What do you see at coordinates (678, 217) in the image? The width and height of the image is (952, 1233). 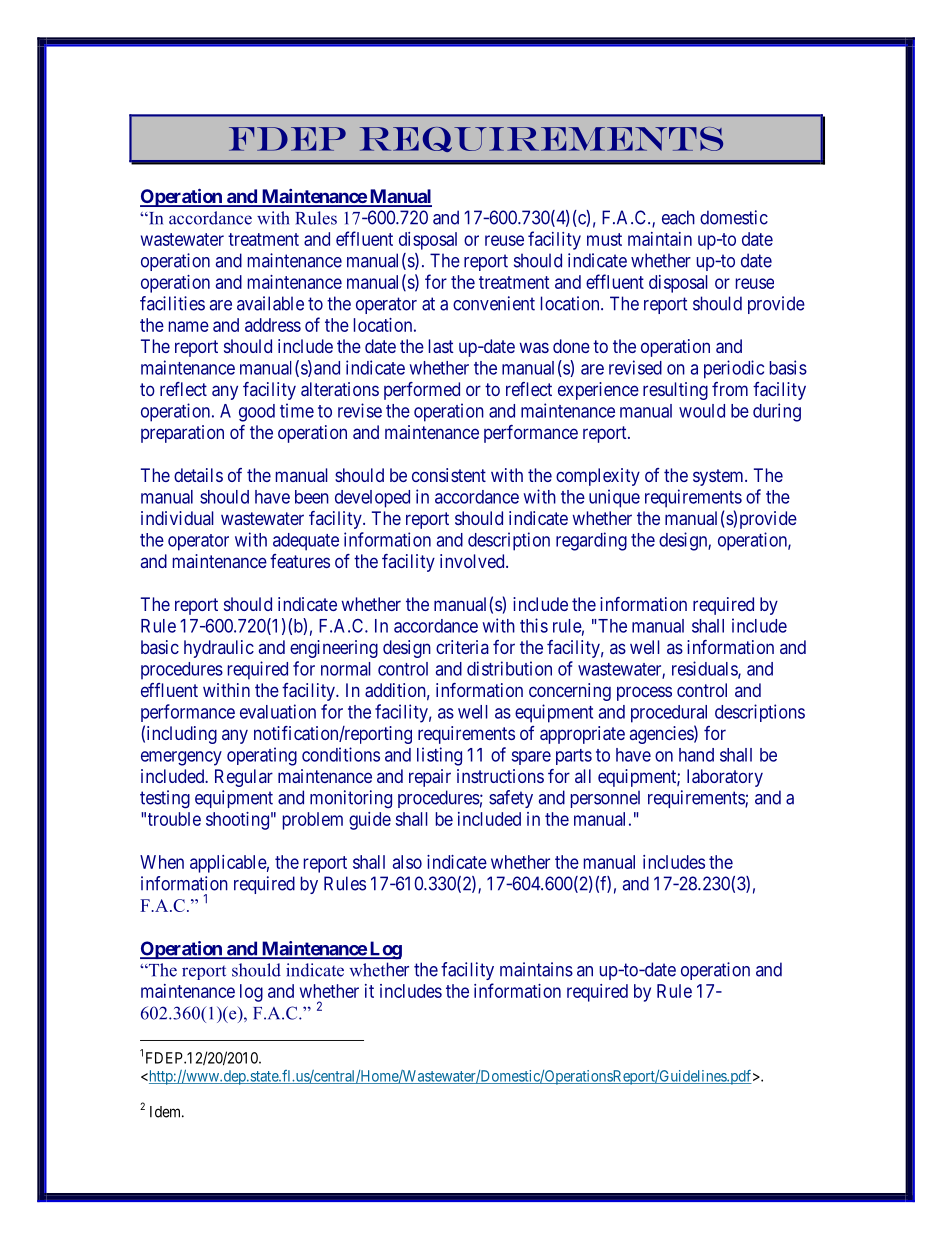 I see `each` at bounding box center [678, 217].
